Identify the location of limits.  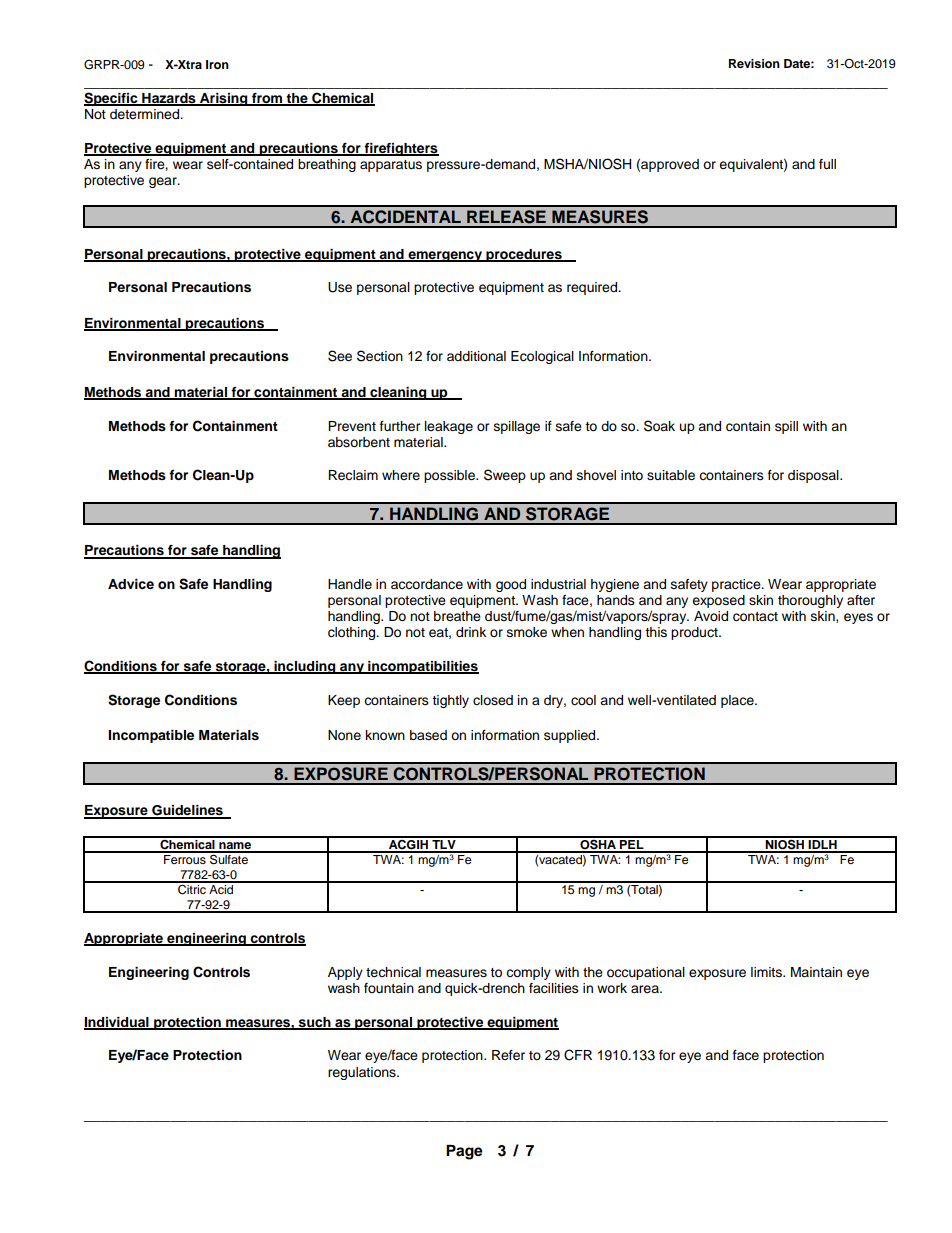
(767, 972).
